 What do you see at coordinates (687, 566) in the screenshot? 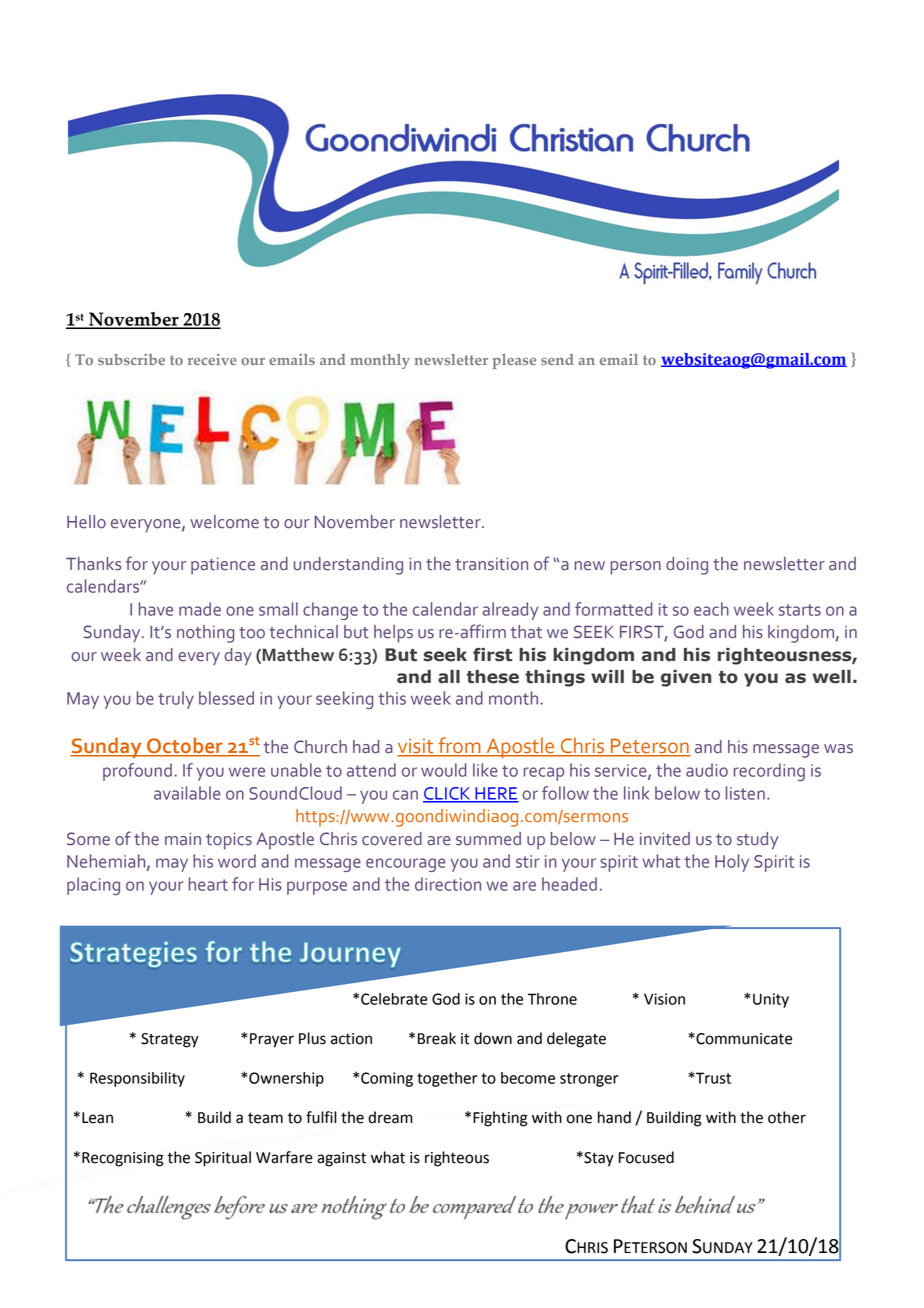
I see `doing` at bounding box center [687, 566].
